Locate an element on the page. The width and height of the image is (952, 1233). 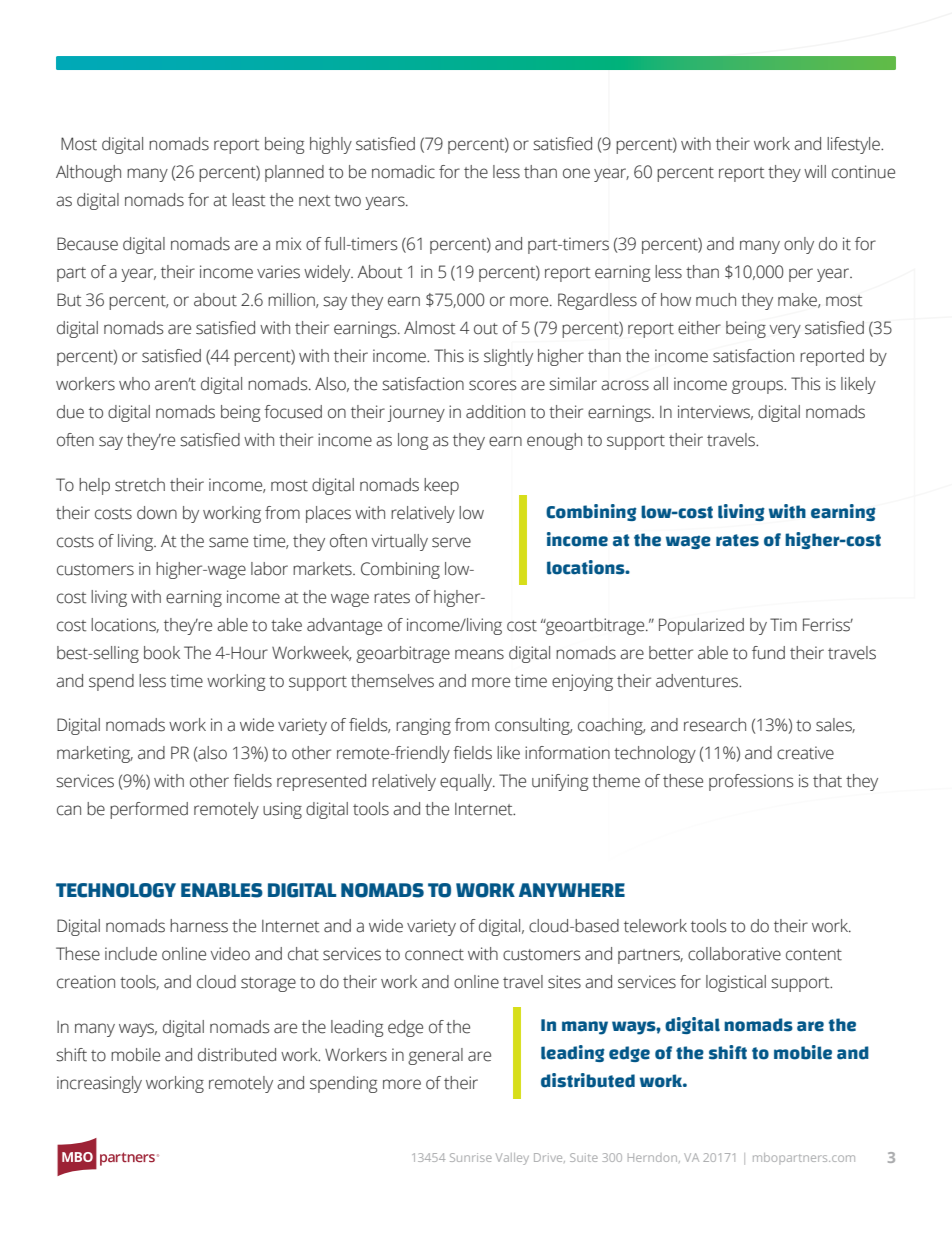
equally is located at coordinates (467, 782).
